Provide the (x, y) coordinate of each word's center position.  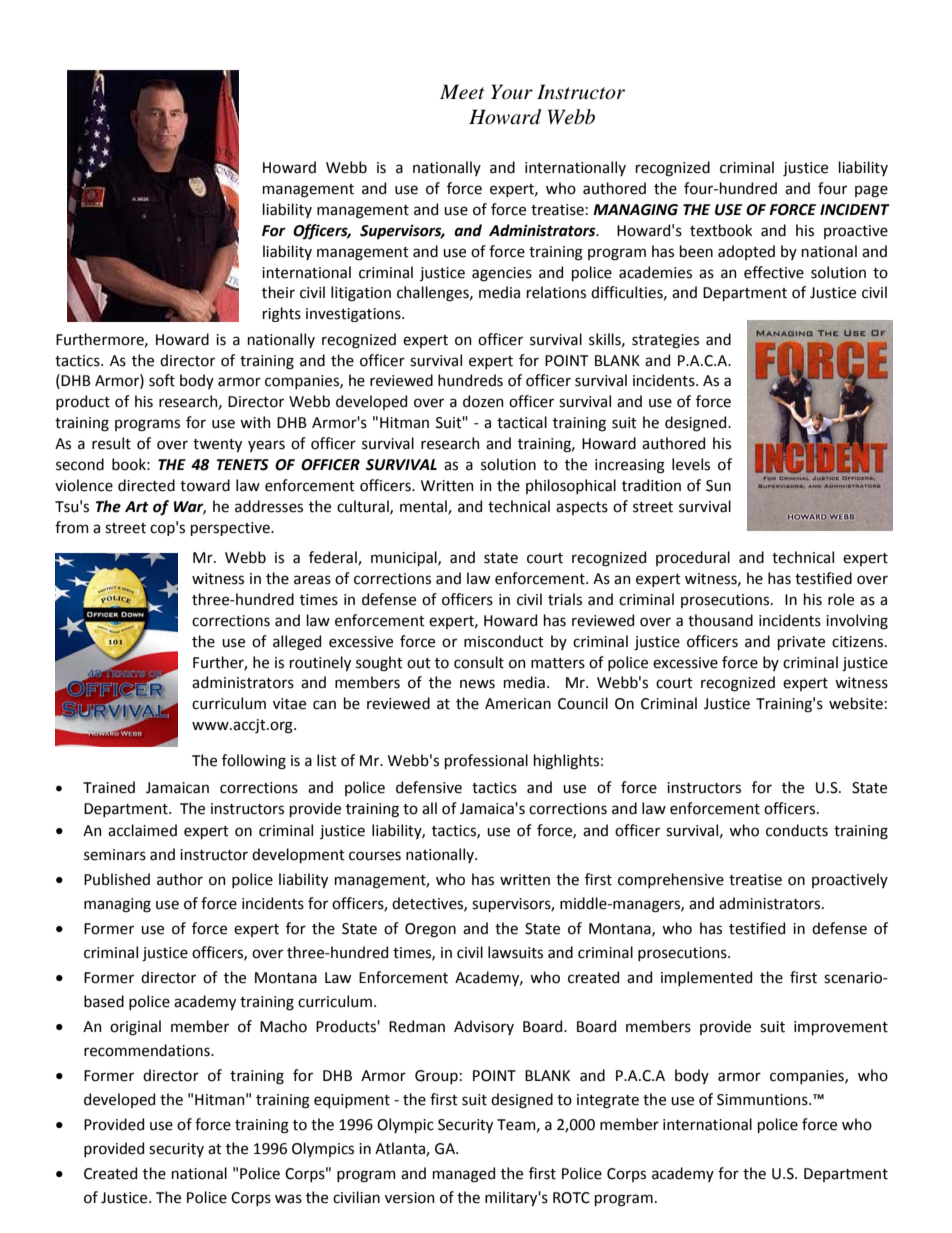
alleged (297, 643)
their (278, 292)
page (871, 191)
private (801, 643)
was (288, 1199)
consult (479, 662)
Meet (462, 92)
